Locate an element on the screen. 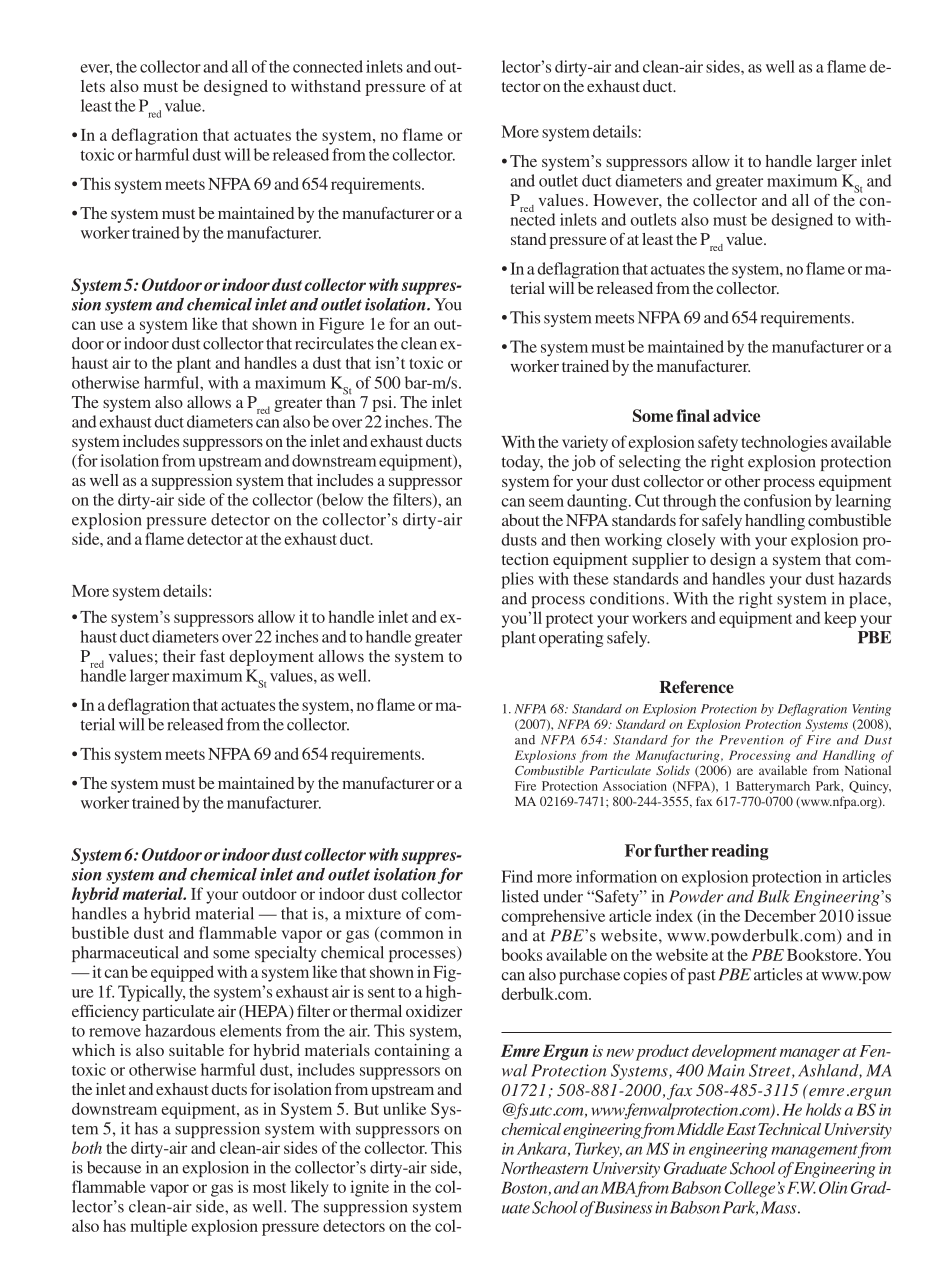  fast is located at coordinates (212, 656).
